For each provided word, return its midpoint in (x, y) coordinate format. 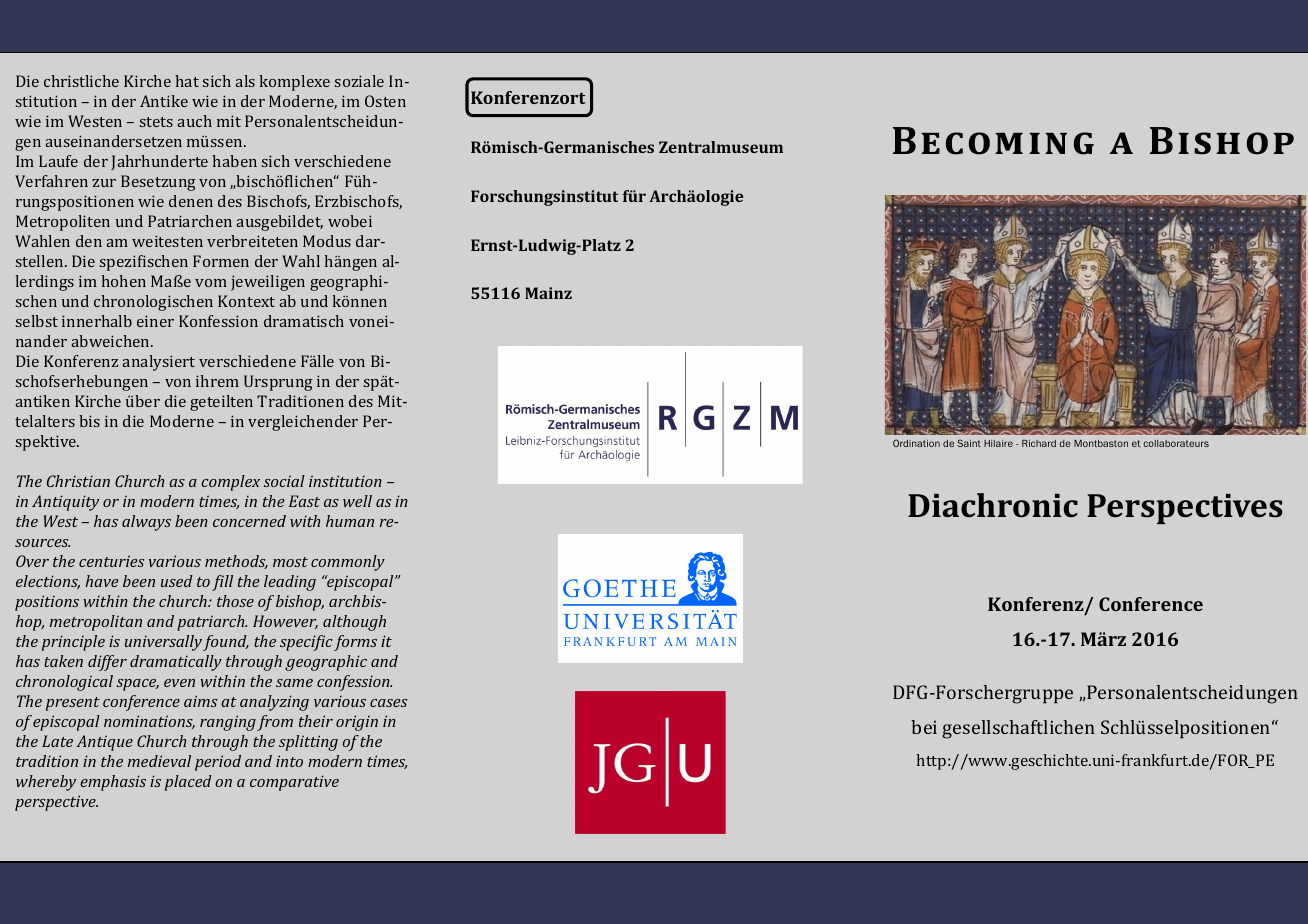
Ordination (916, 443)
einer (155, 321)
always (146, 523)
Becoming (993, 141)
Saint (969, 443)
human (350, 521)
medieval (159, 761)
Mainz (548, 293)
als (245, 81)
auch (194, 121)
